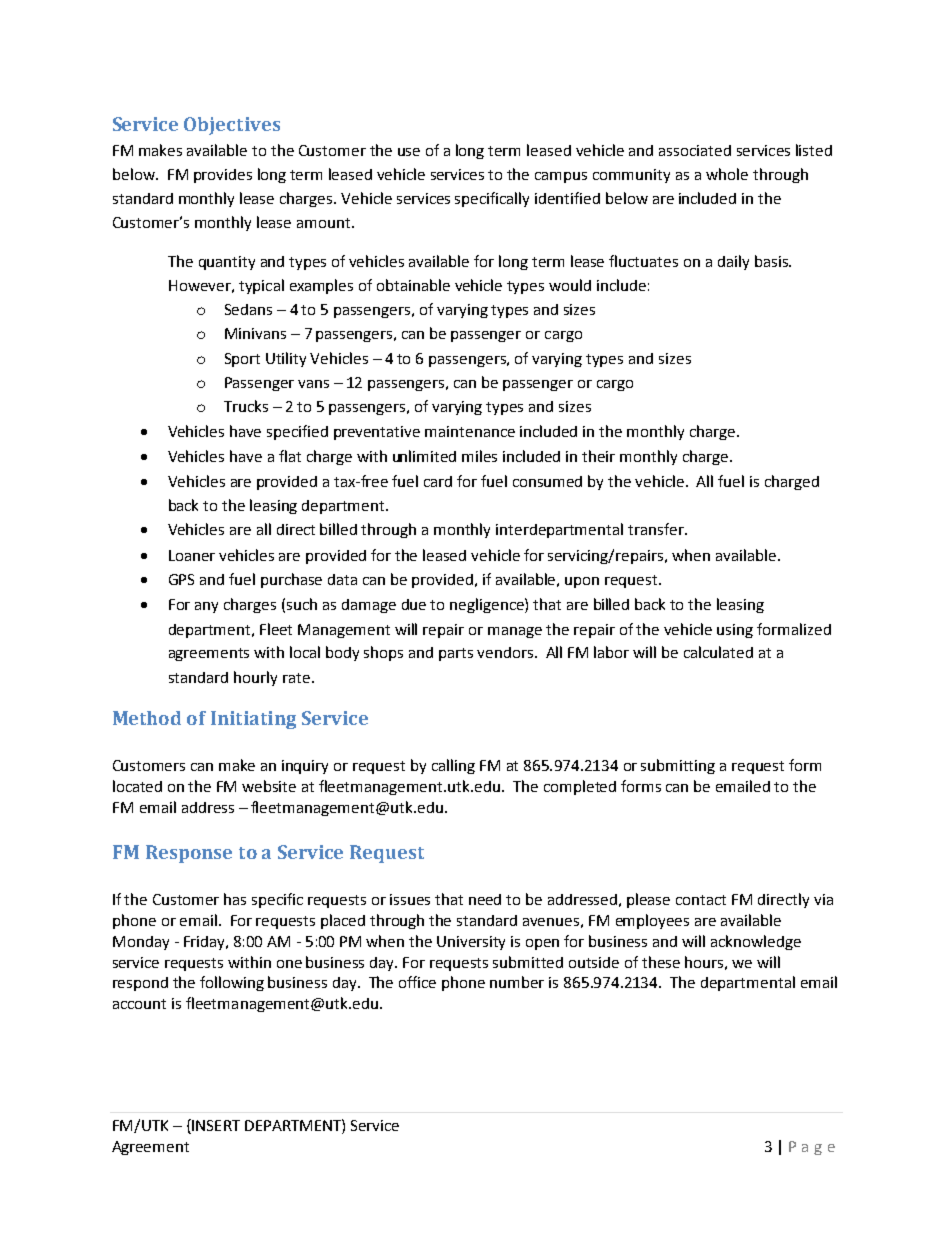  Describe the element at coordinates (223, 176) in the document. I see `provides` at that location.
